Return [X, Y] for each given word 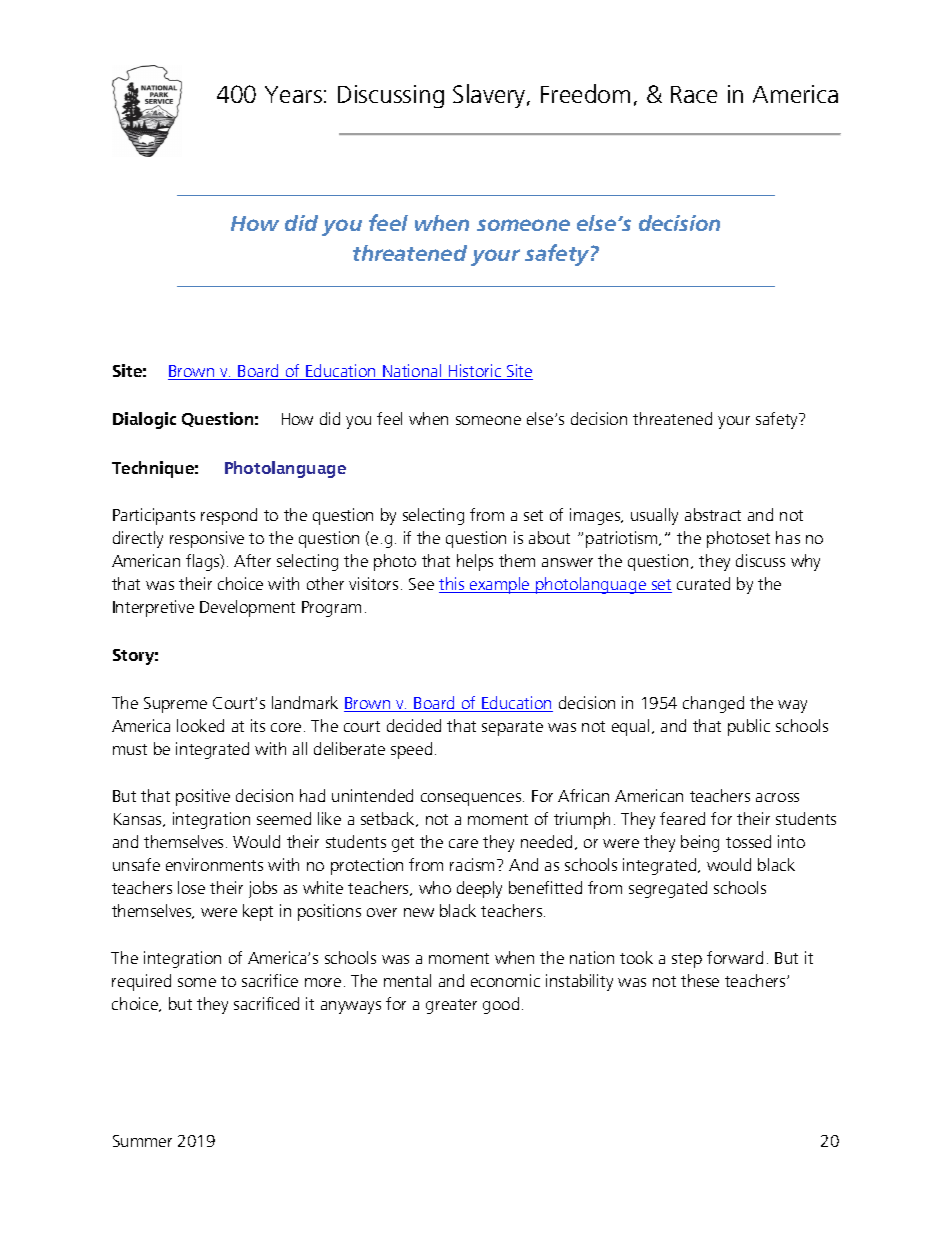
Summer [142, 1141]
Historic [475, 372]
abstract [713, 514]
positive [203, 797]
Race [694, 94]
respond [229, 516]
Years [293, 94]
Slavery [490, 96]
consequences [472, 799]
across [777, 797]
